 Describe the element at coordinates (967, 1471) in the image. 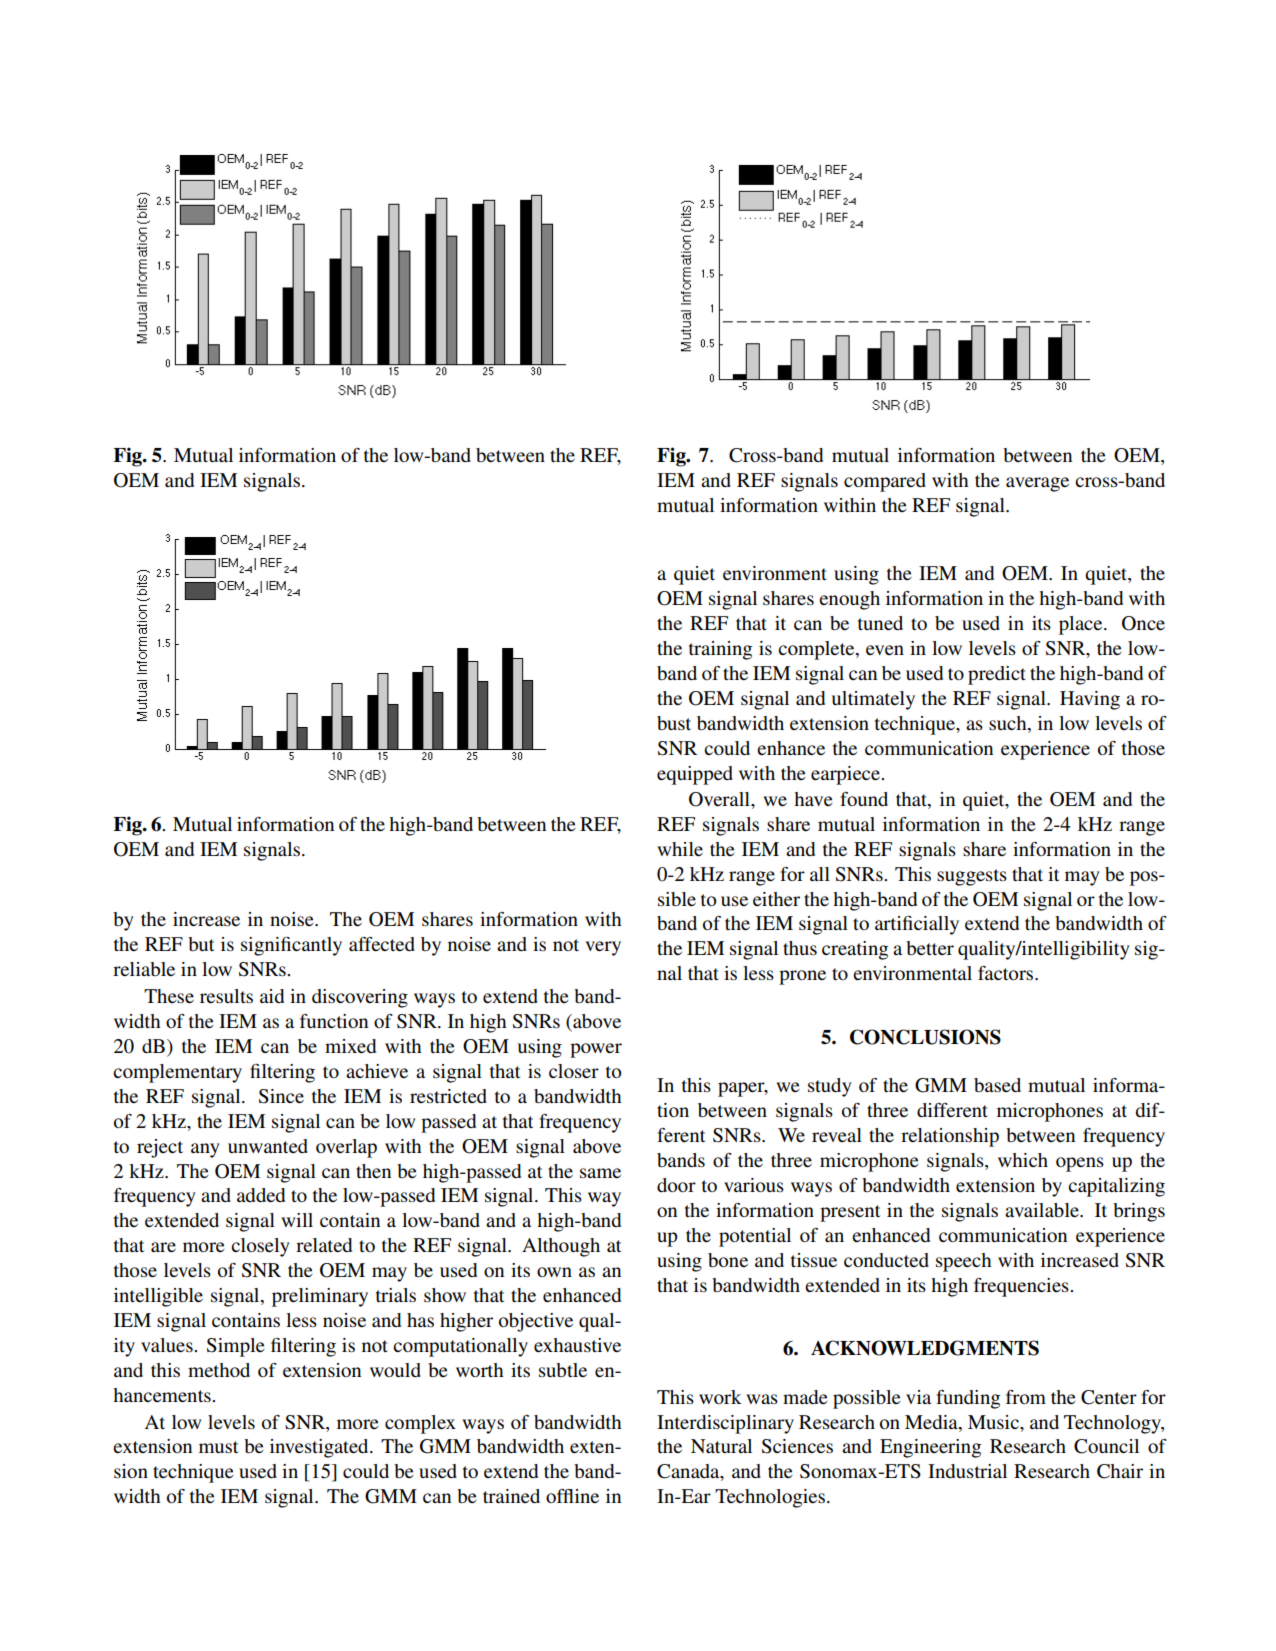

I see `Industrial` at that location.
